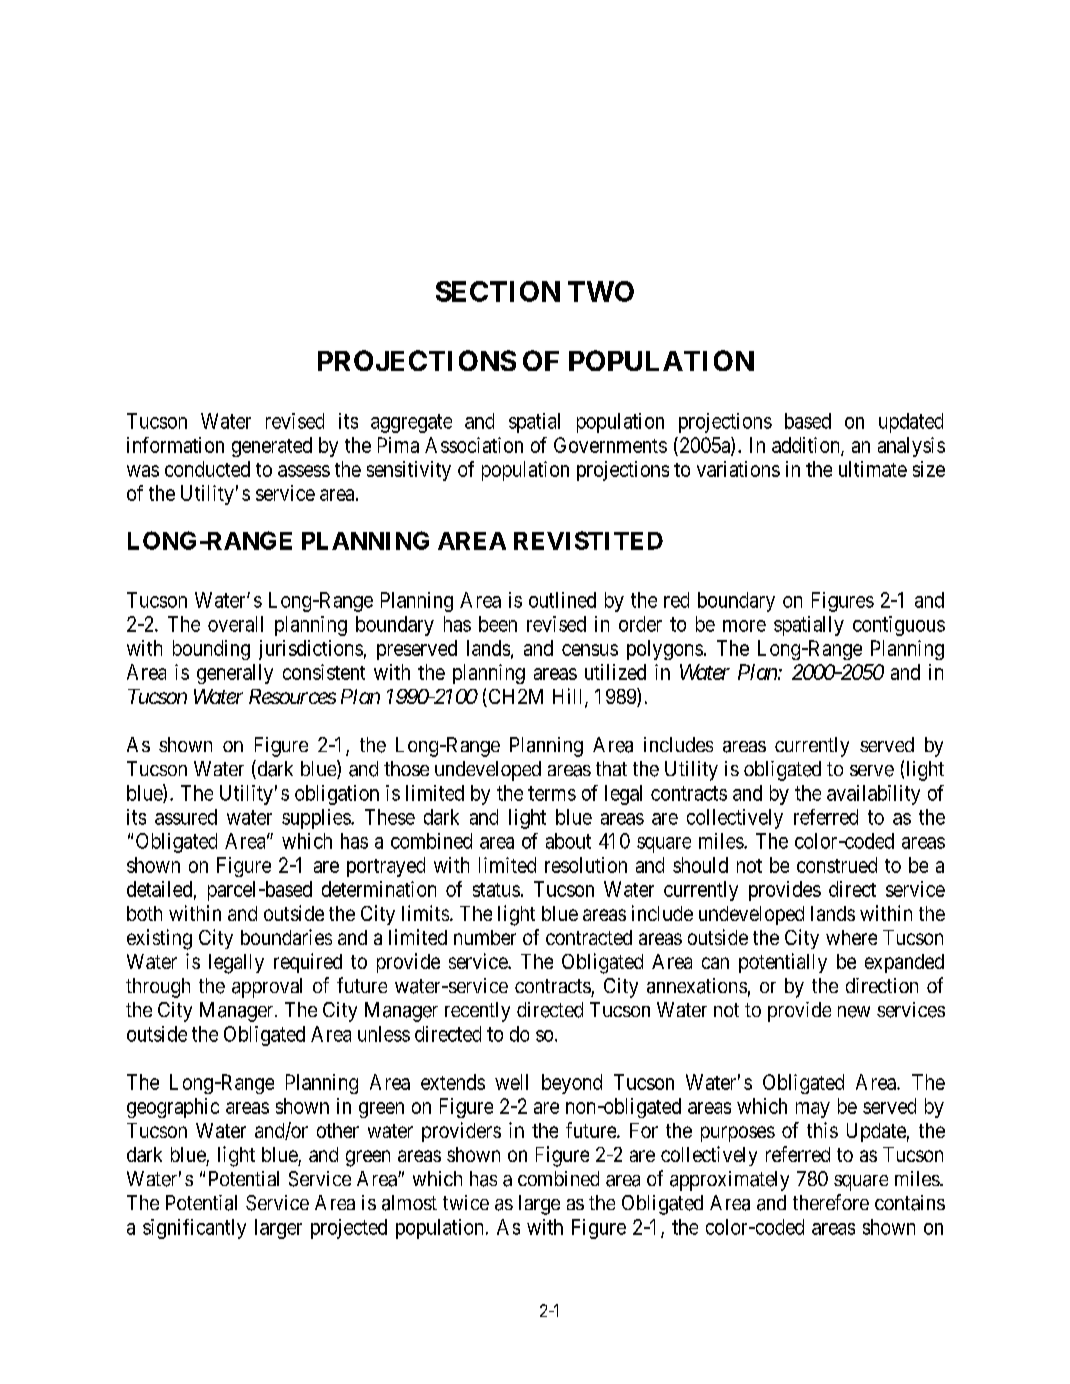 Image resolution: width=1070 pixels, height=1384 pixels. What do you see at coordinates (272, 447) in the image?
I see `generated` at bounding box center [272, 447].
